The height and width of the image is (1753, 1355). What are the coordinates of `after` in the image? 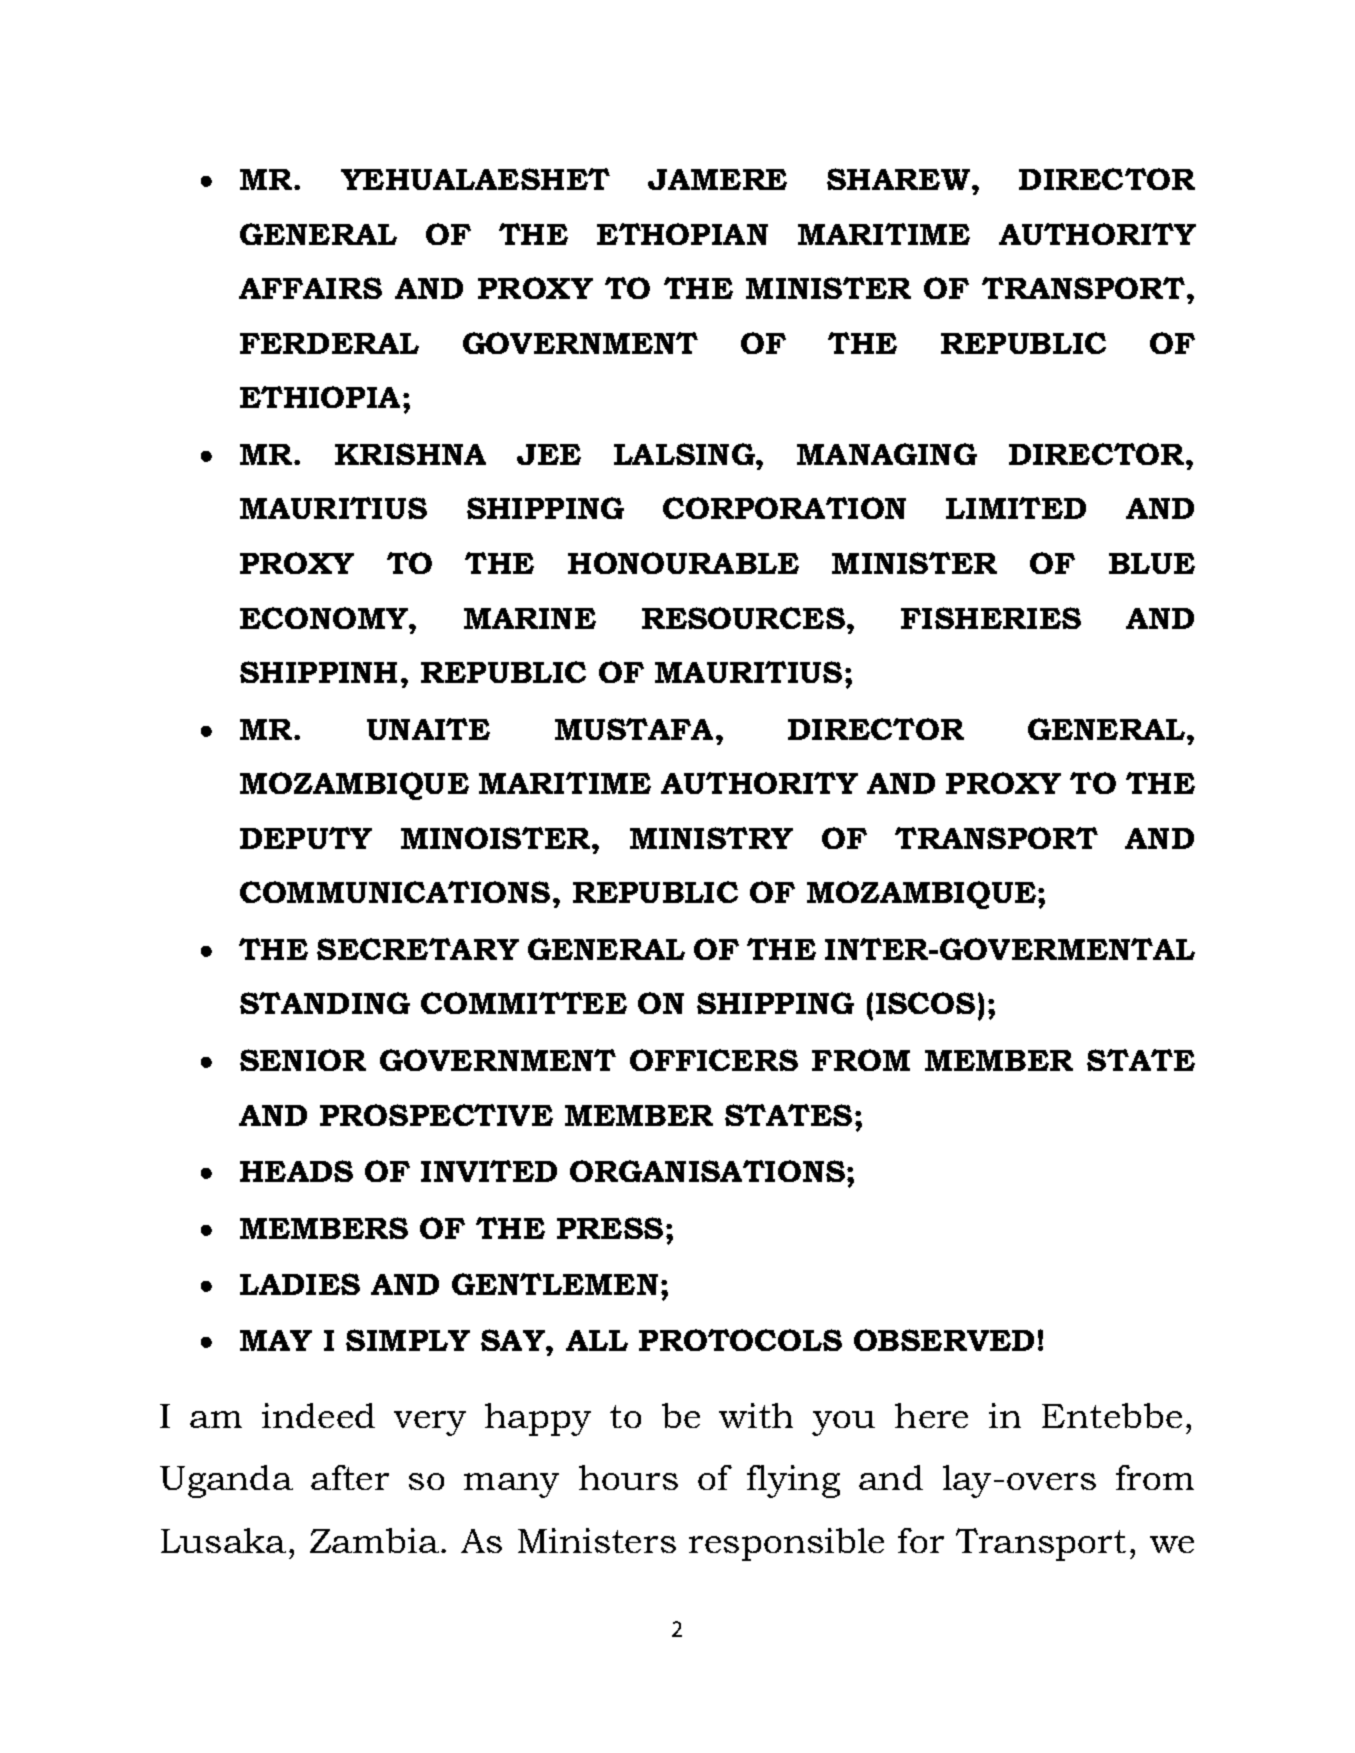 It's located at (350, 1477).
